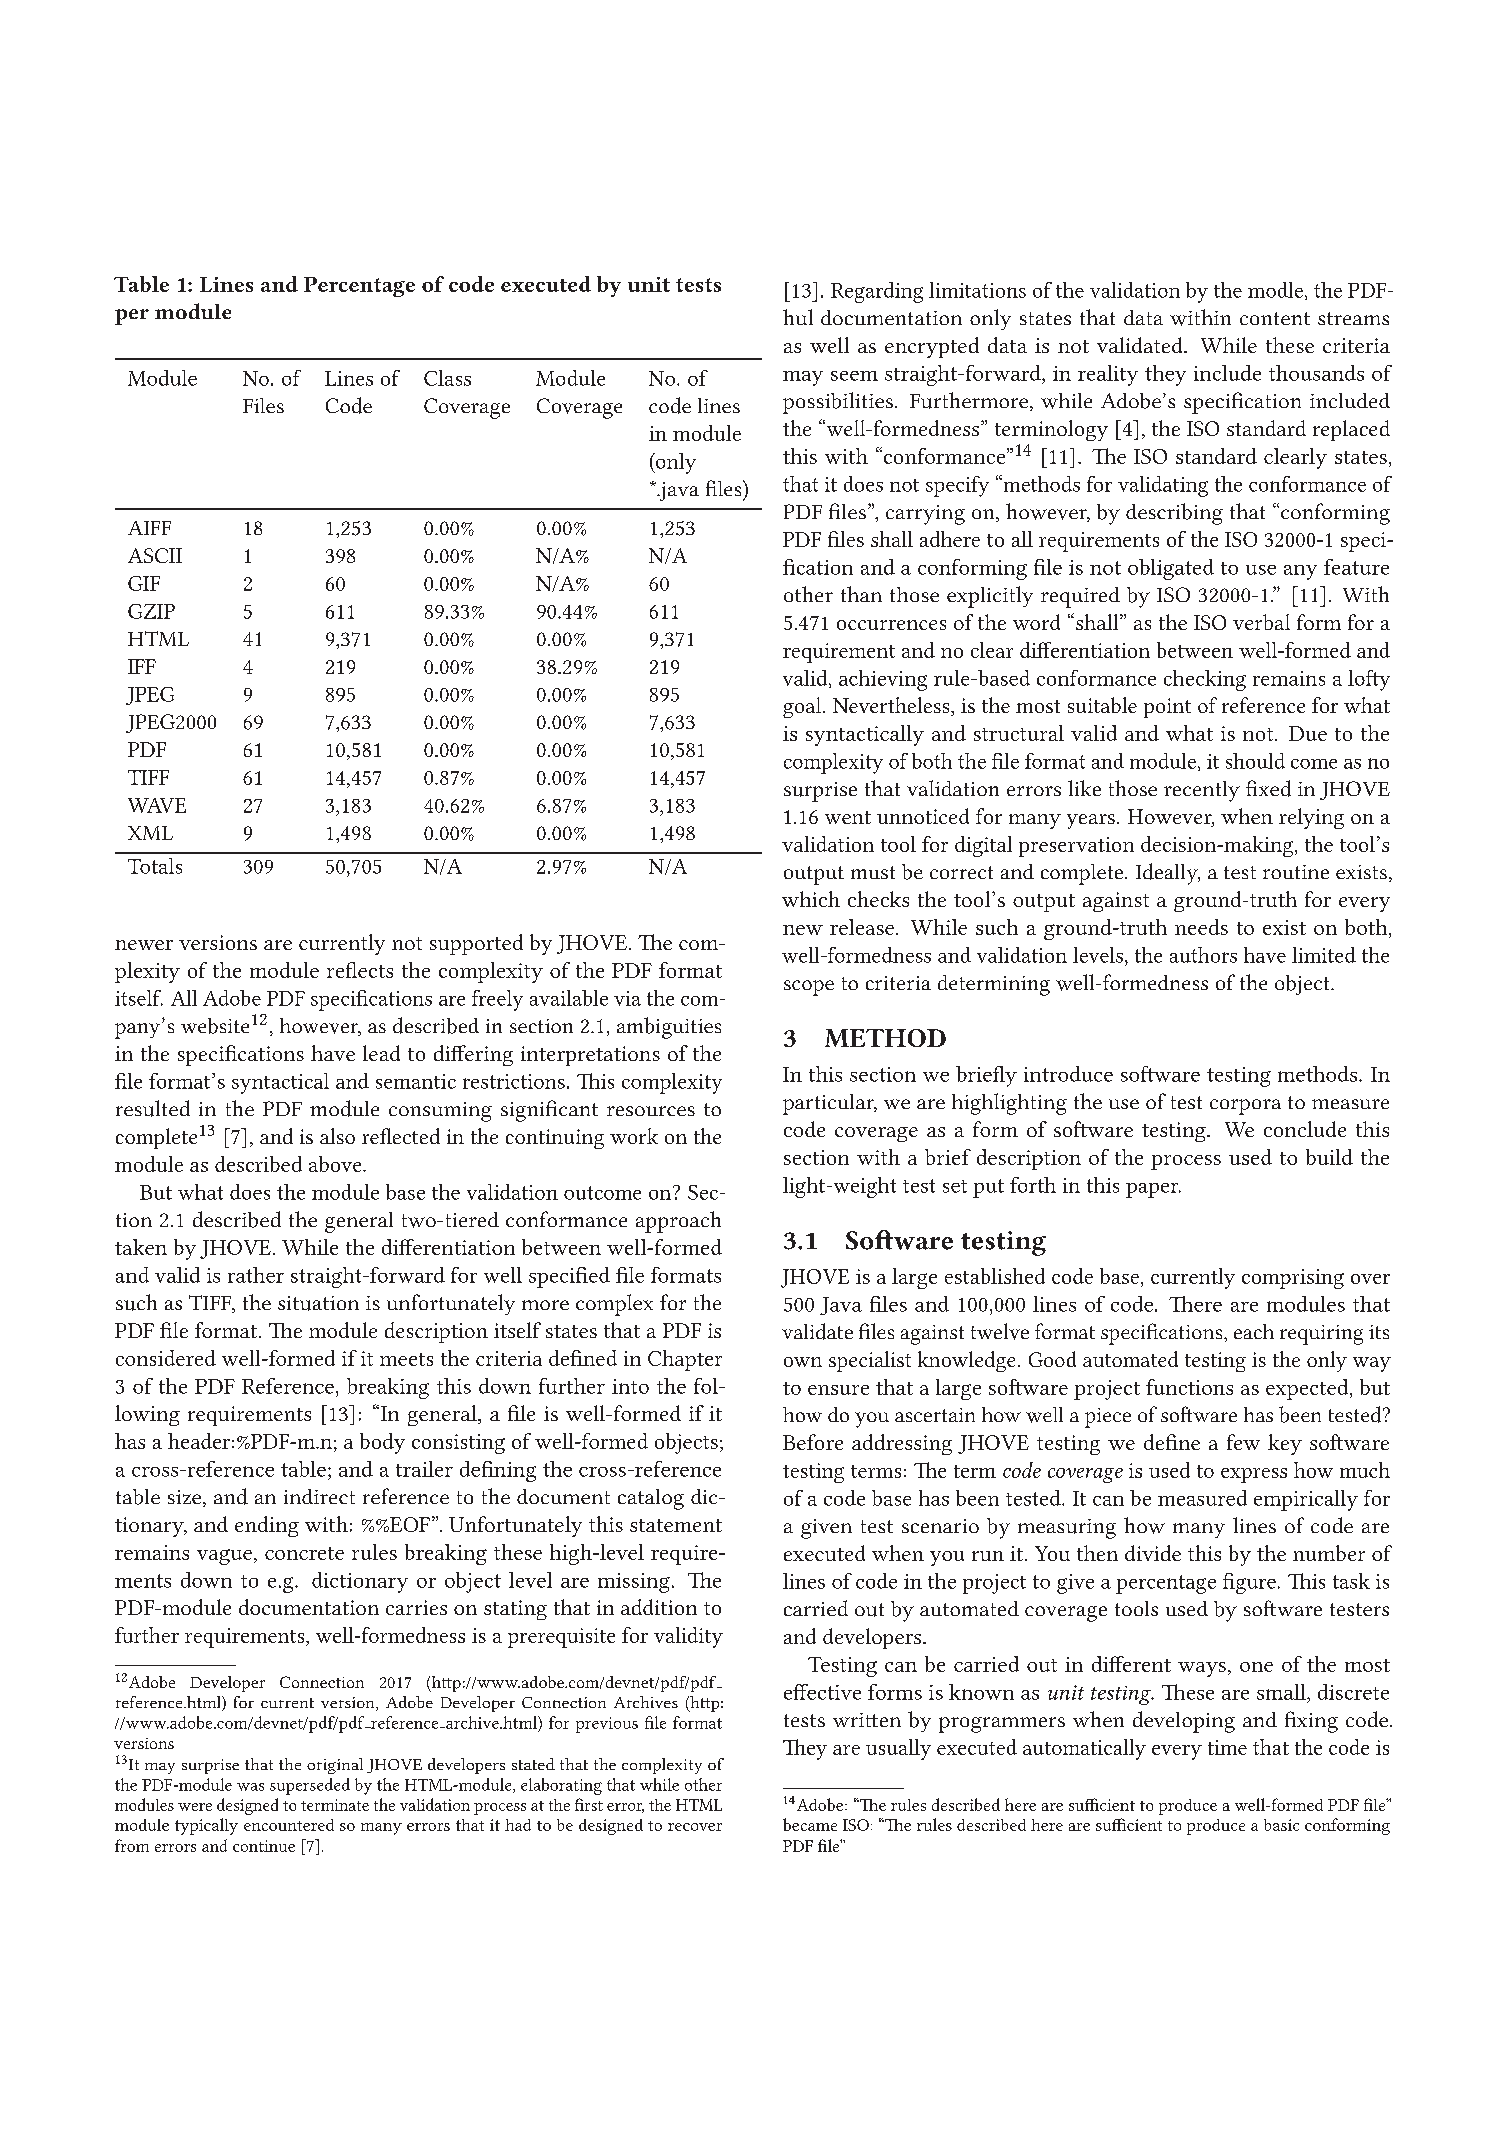  Describe the element at coordinates (669, 1028) in the screenshot. I see `ambiguities` at that location.
